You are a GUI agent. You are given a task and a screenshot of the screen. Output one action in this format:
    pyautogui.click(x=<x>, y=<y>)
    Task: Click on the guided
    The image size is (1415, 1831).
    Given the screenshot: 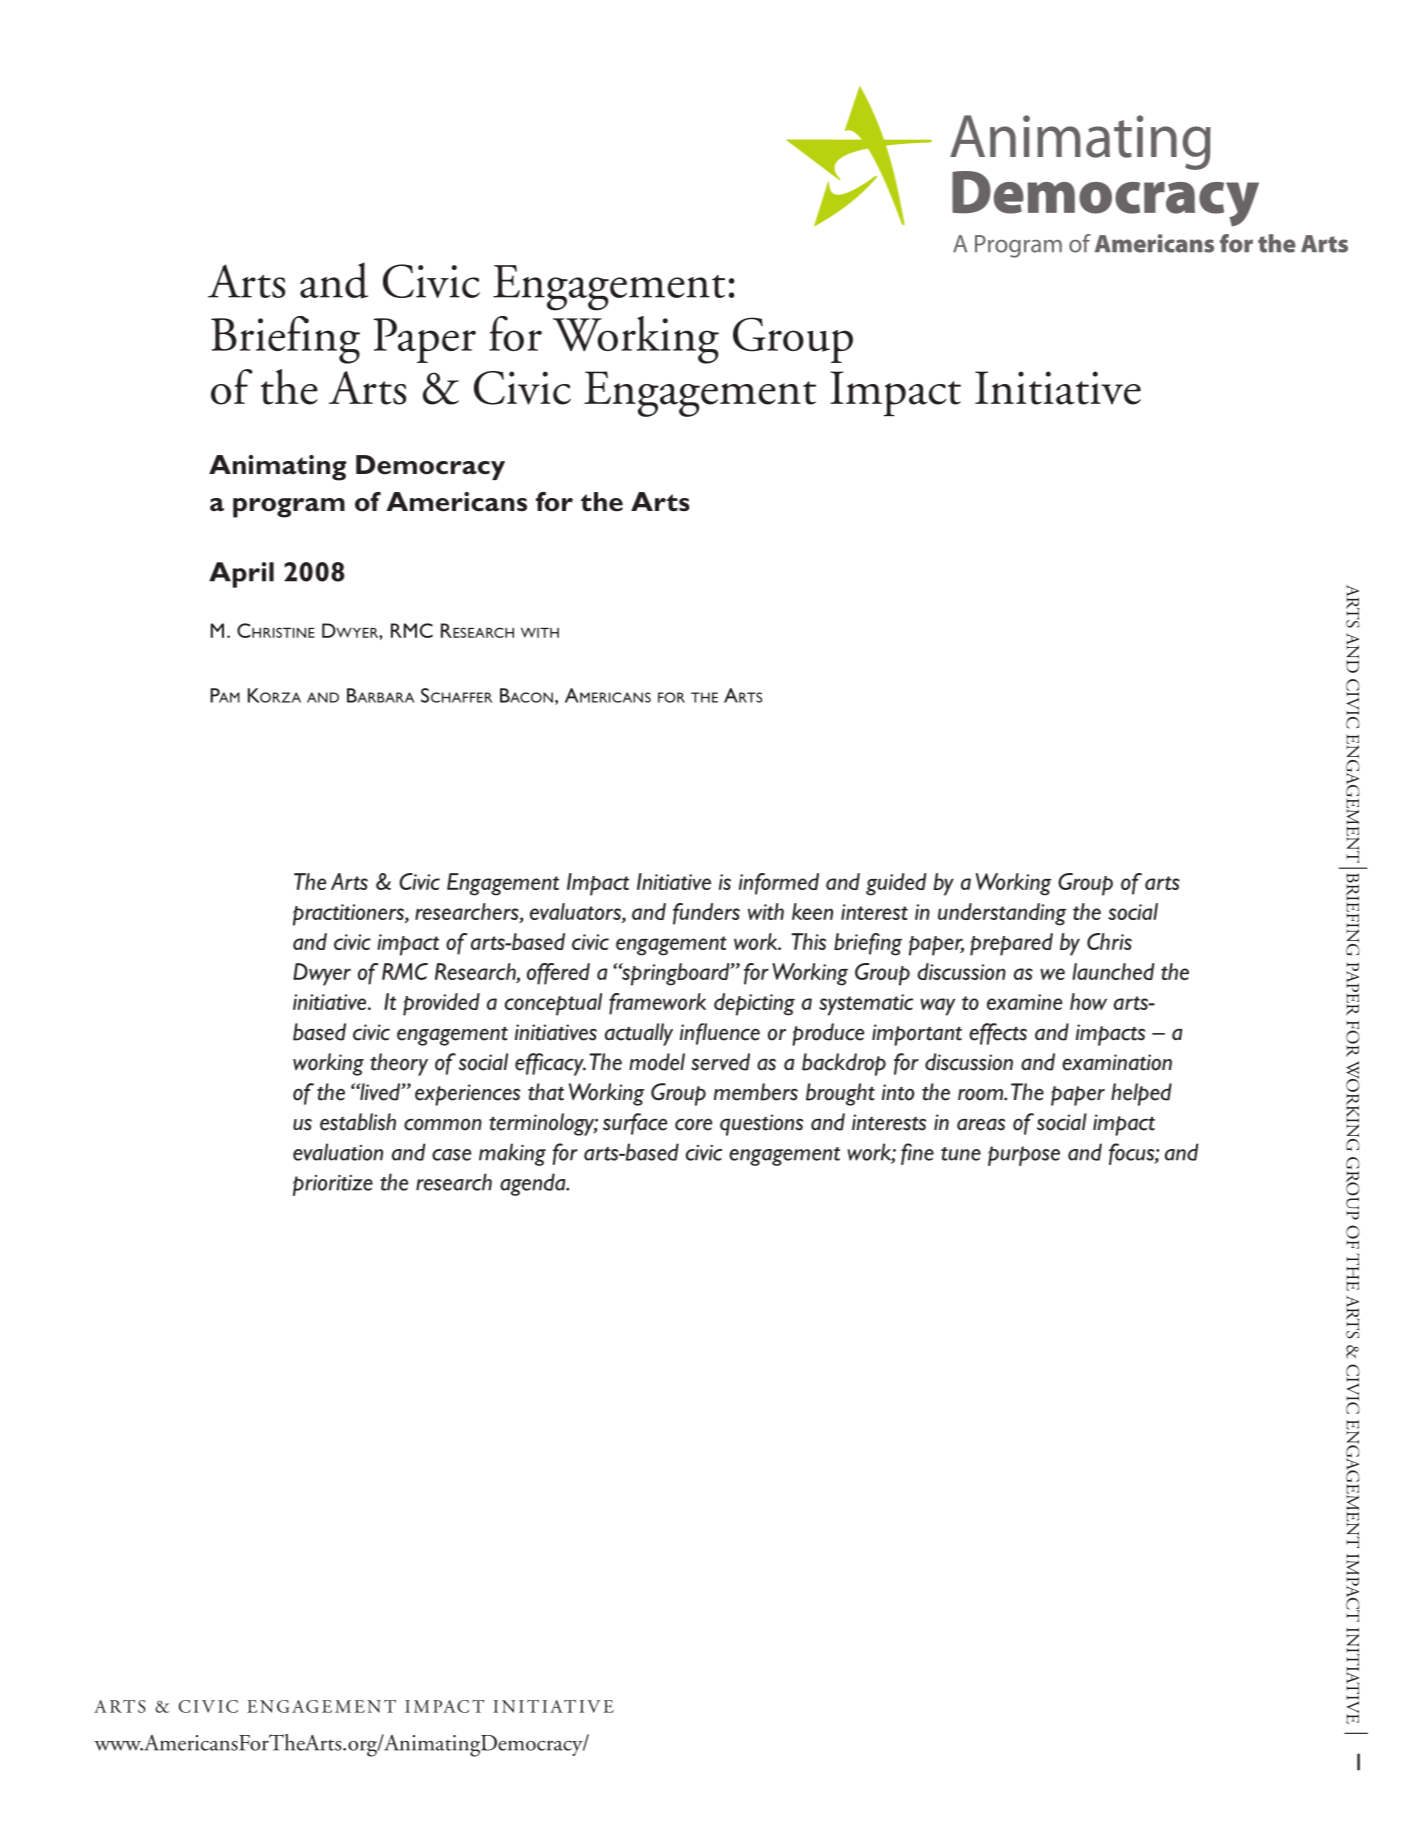 What is the action you would take?
    pyautogui.click(x=896, y=884)
